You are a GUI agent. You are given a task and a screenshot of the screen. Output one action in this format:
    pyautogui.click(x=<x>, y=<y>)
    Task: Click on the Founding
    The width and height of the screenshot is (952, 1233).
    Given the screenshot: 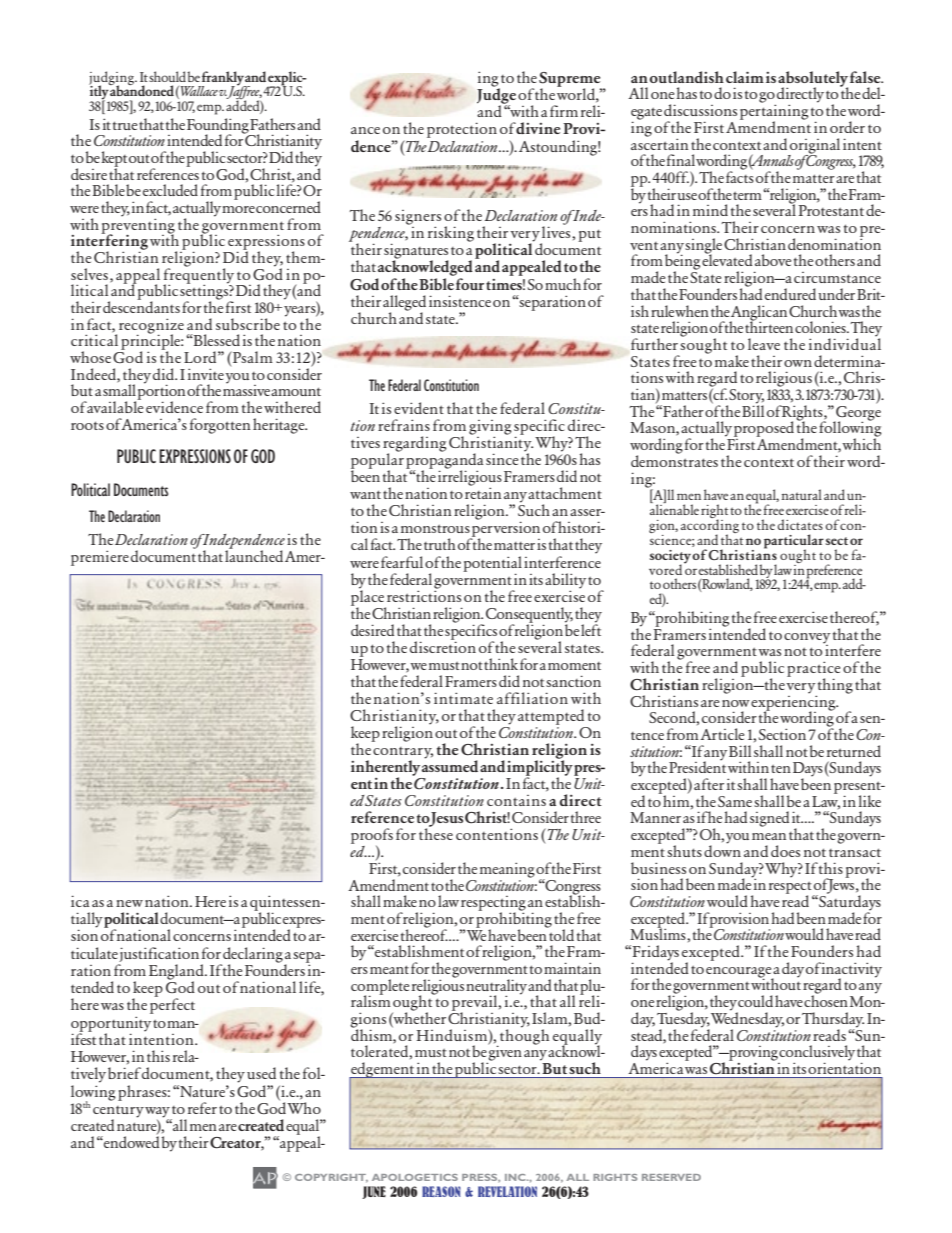 What is the action you would take?
    pyautogui.click(x=218, y=127)
